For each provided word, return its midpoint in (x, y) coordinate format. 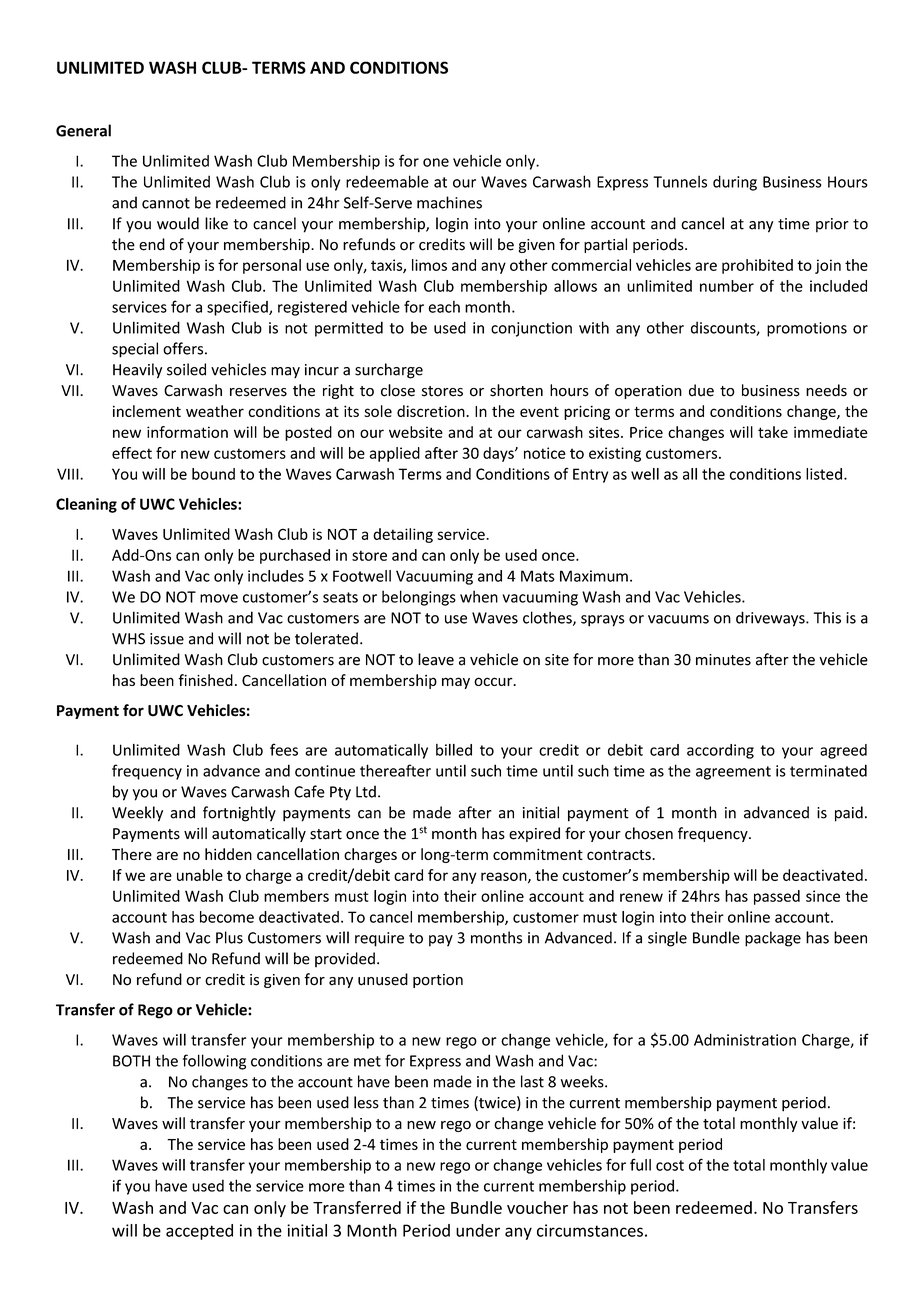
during (735, 183)
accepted (199, 1232)
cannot (166, 203)
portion (438, 981)
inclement (147, 411)
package (773, 939)
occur (494, 681)
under (478, 1230)
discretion (432, 411)
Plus (229, 937)
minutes (723, 660)
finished (205, 680)
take (773, 432)
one (436, 162)
